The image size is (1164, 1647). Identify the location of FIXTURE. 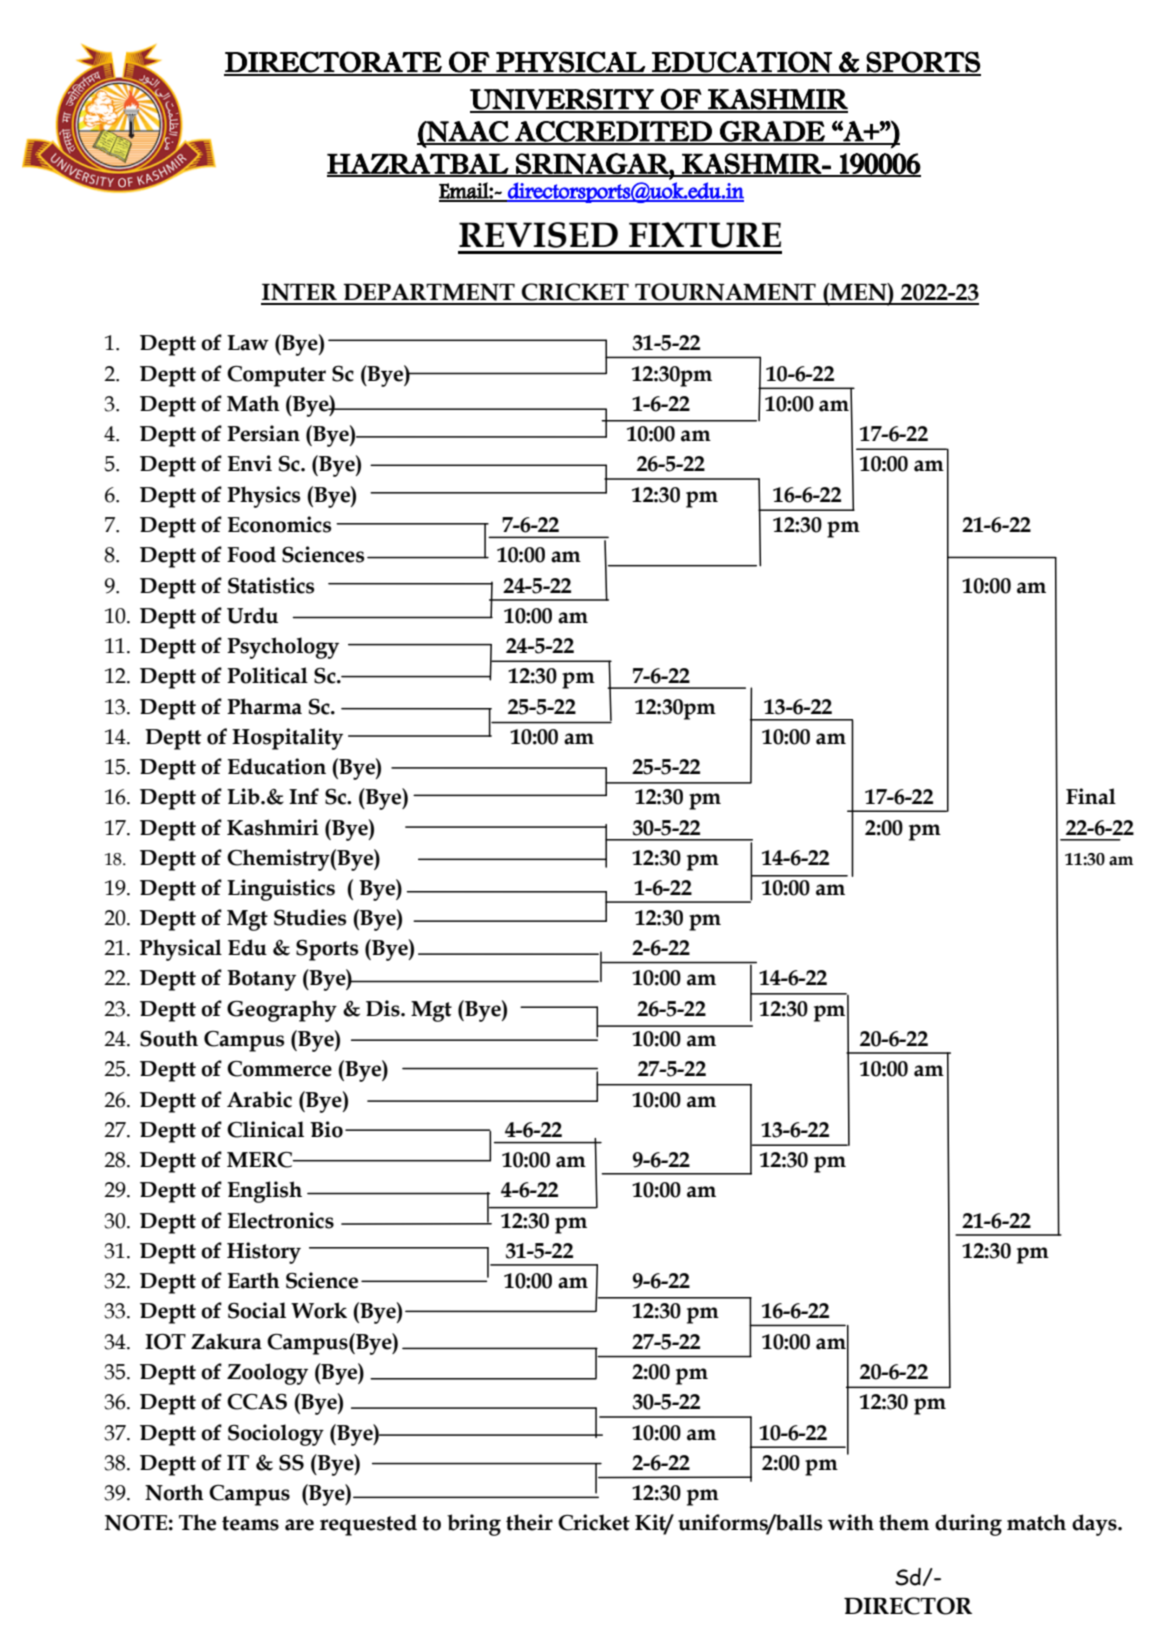
(705, 235).
